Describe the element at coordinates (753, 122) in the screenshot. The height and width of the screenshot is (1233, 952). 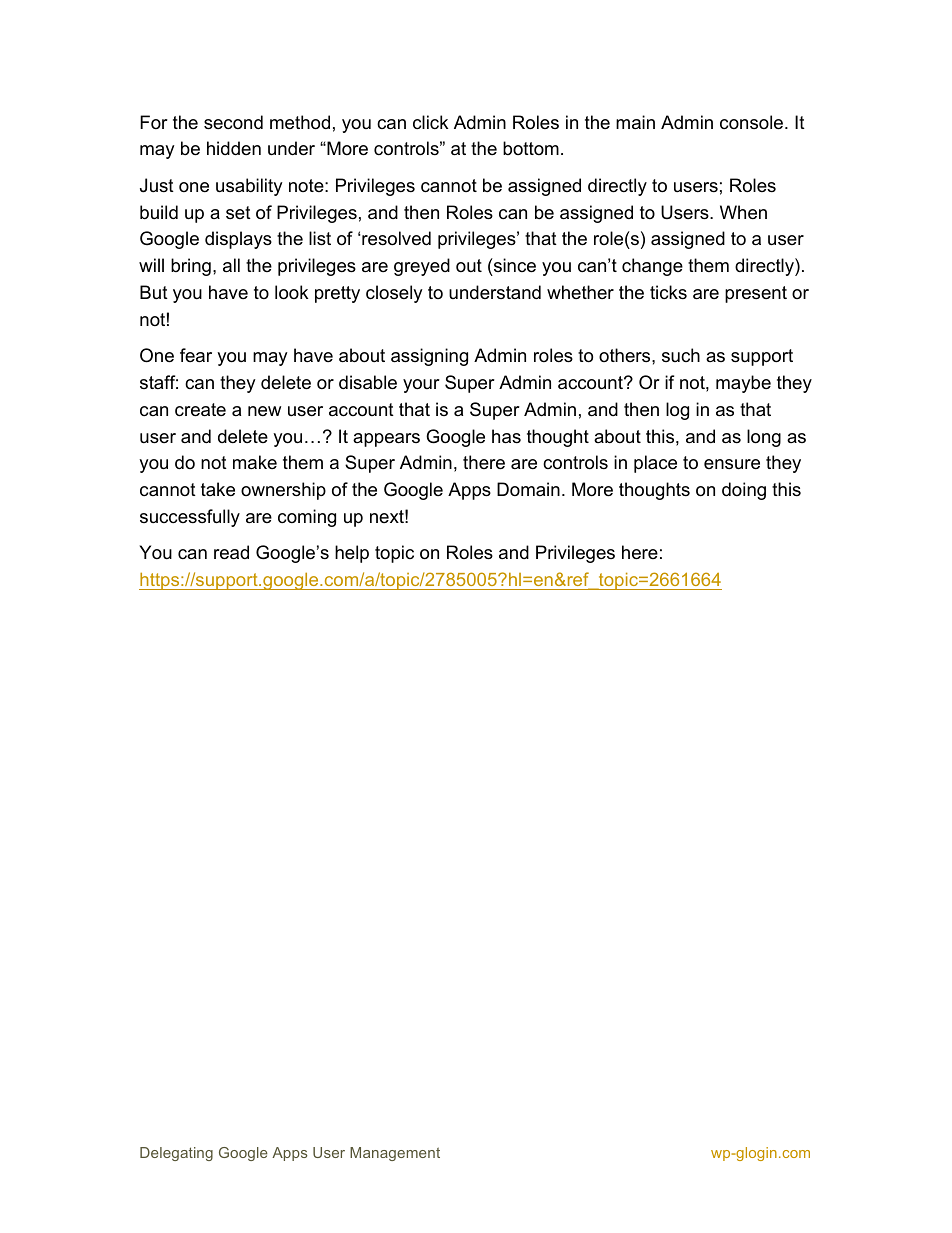
I see `console` at that location.
